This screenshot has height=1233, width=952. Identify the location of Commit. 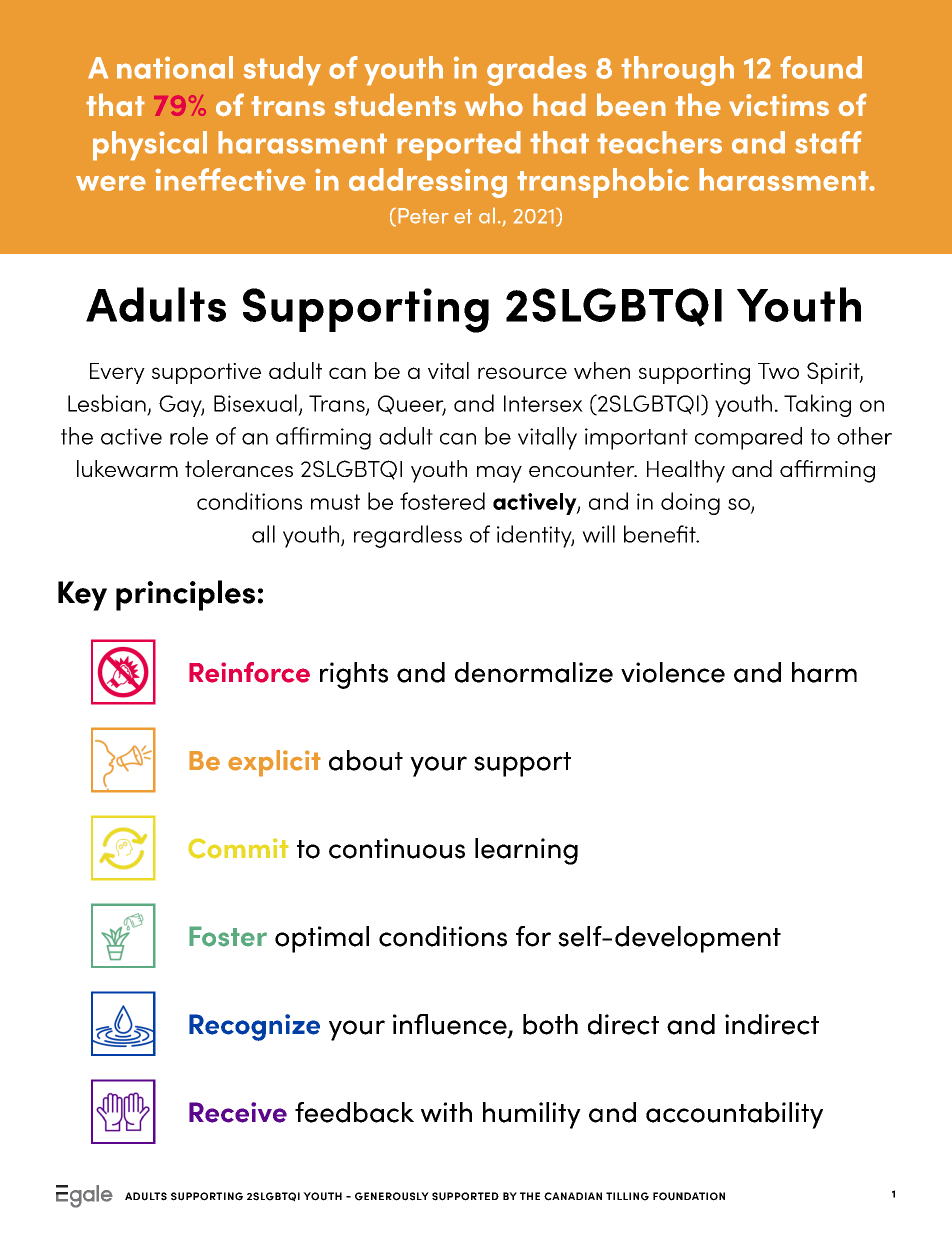
(238, 848).
